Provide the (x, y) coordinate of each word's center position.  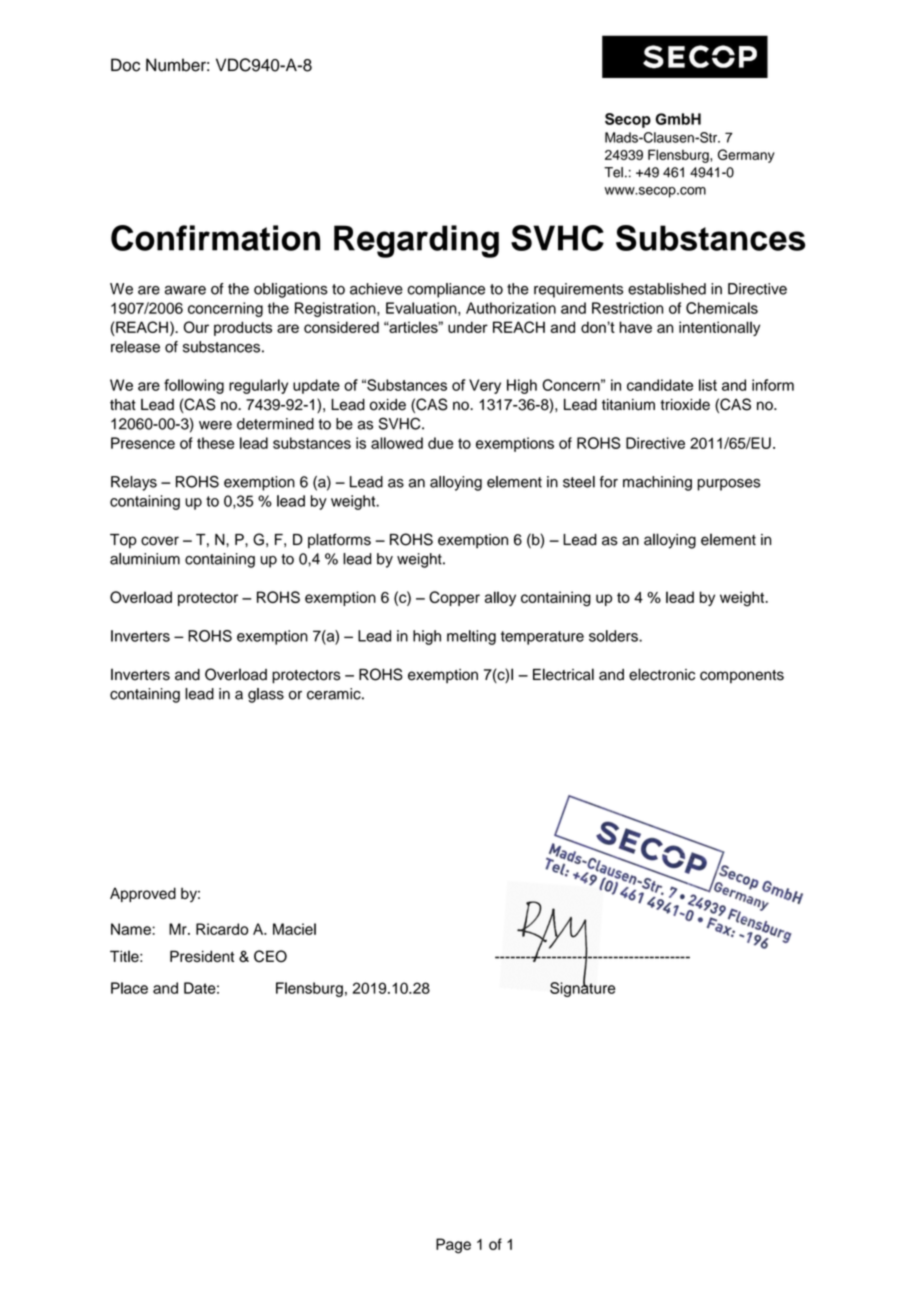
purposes (729, 485)
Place (129, 988)
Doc (125, 65)
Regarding (416, 241)
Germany (746, 156)
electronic (662, 674)
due (440, 443)
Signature (582, 988)
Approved (143, 894)
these (215, 443)
